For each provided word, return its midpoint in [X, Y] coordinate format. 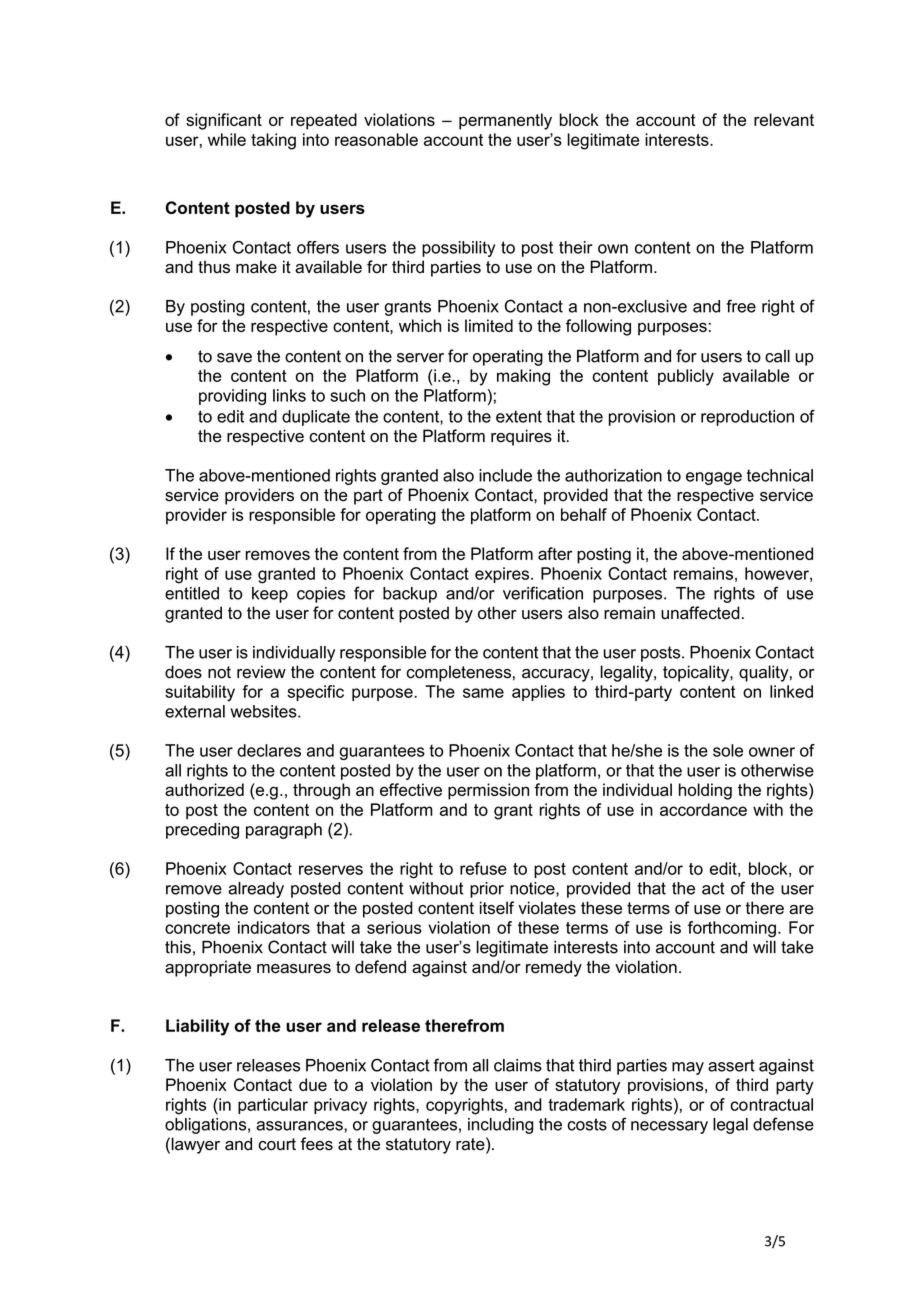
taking [273, 141]
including [501, 1126]
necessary [669, 1127]
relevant [784, 119]
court [277, 1144]
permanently [505, 121]
